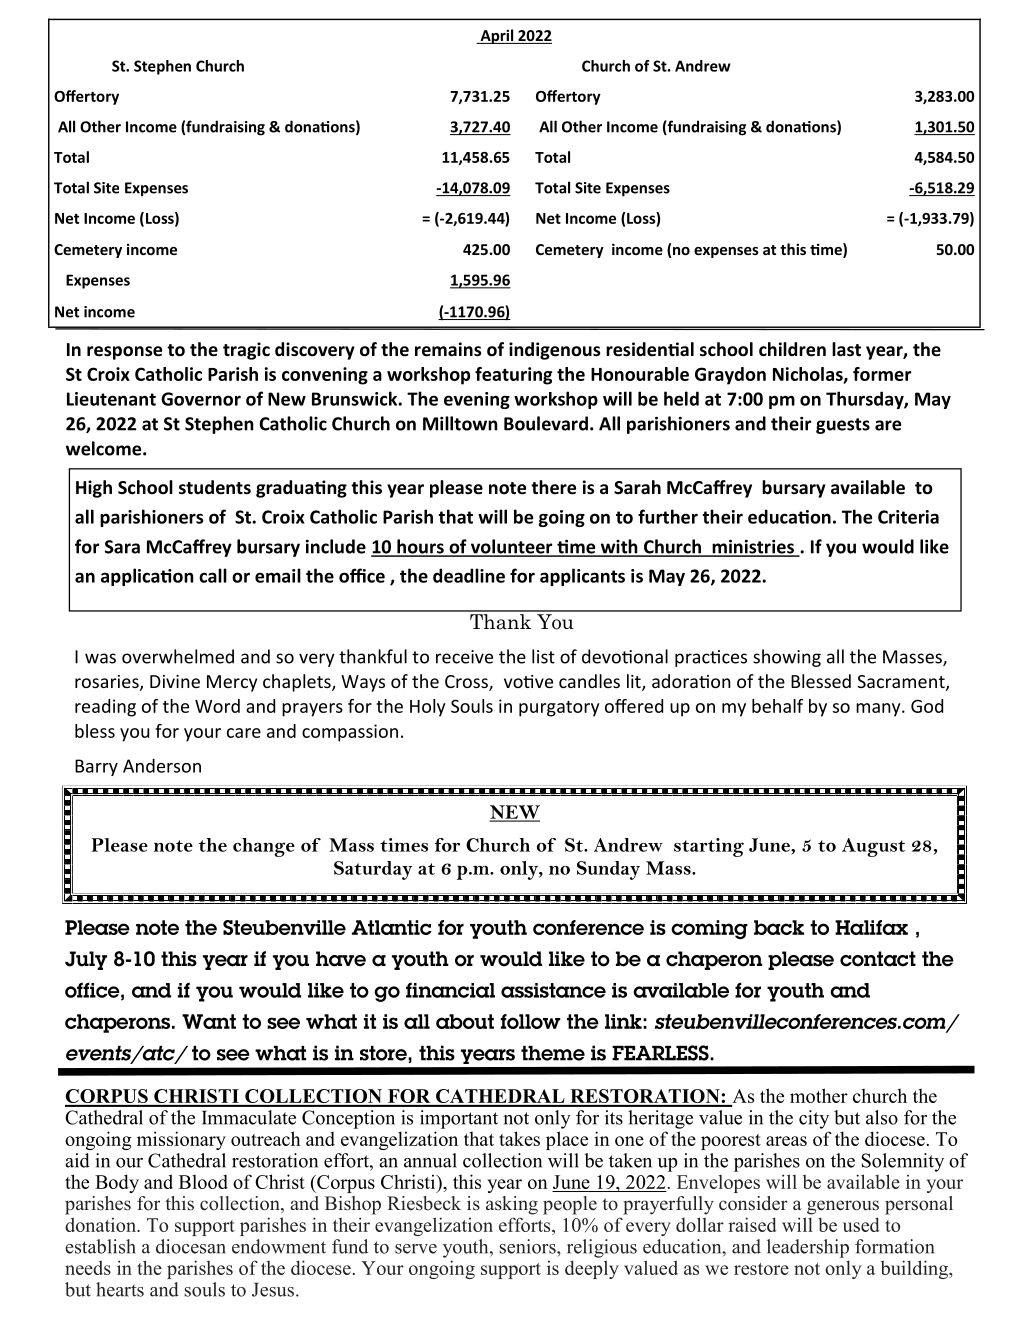 The image size is (1036, 1341). I want to click on last, so click(846, 349).
